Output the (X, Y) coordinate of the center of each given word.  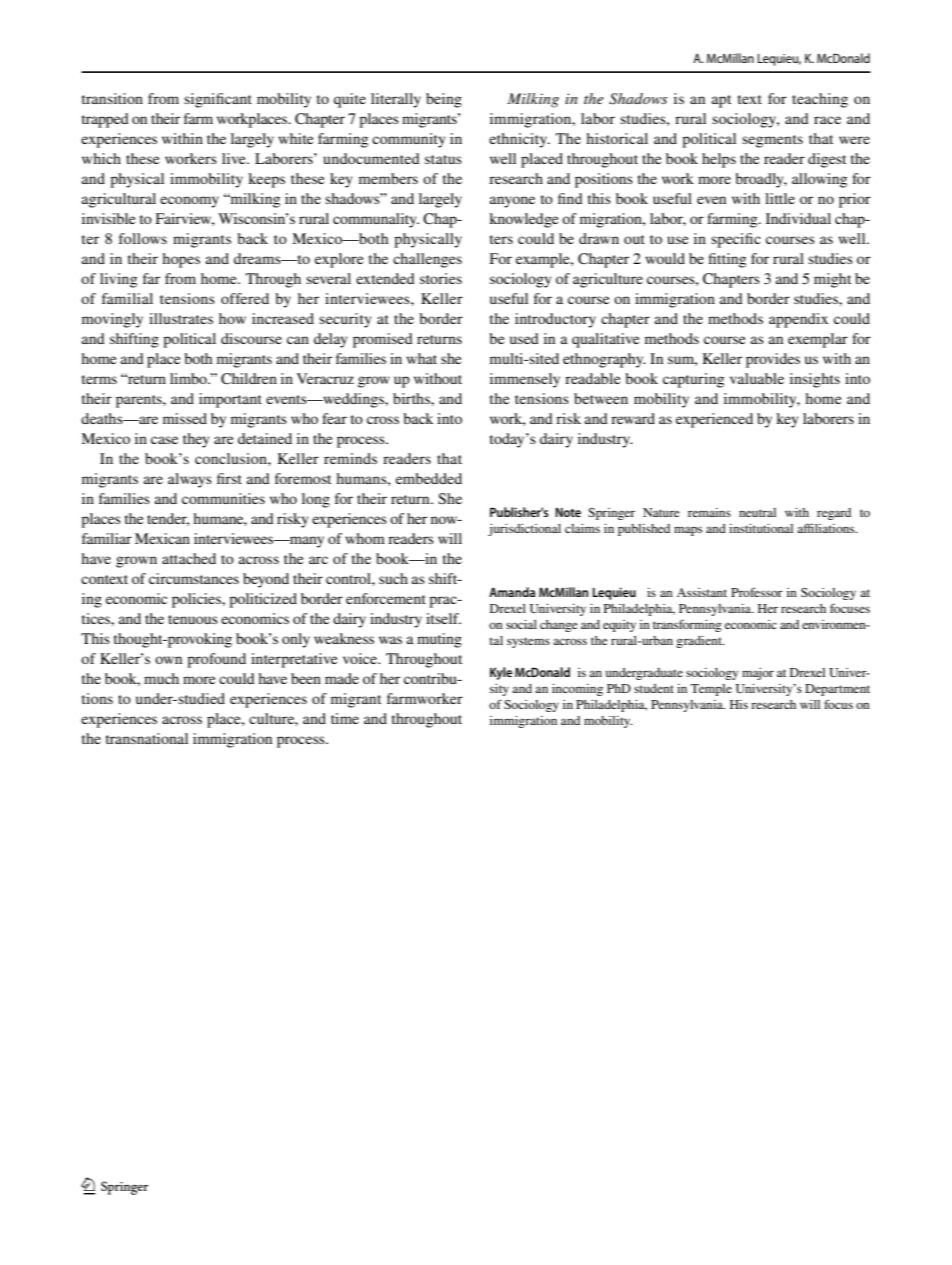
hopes (181, 260)
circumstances (194, 578)
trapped (105, 120)
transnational (147, 738)
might (832, 280)
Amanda (512, 592)
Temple (711, 690)
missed (185, 418)
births (412, 398)
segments (772, 141)
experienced (714, 420)
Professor (757, 592)
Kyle (501, 673)
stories (441, 278)
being (444, 100)
